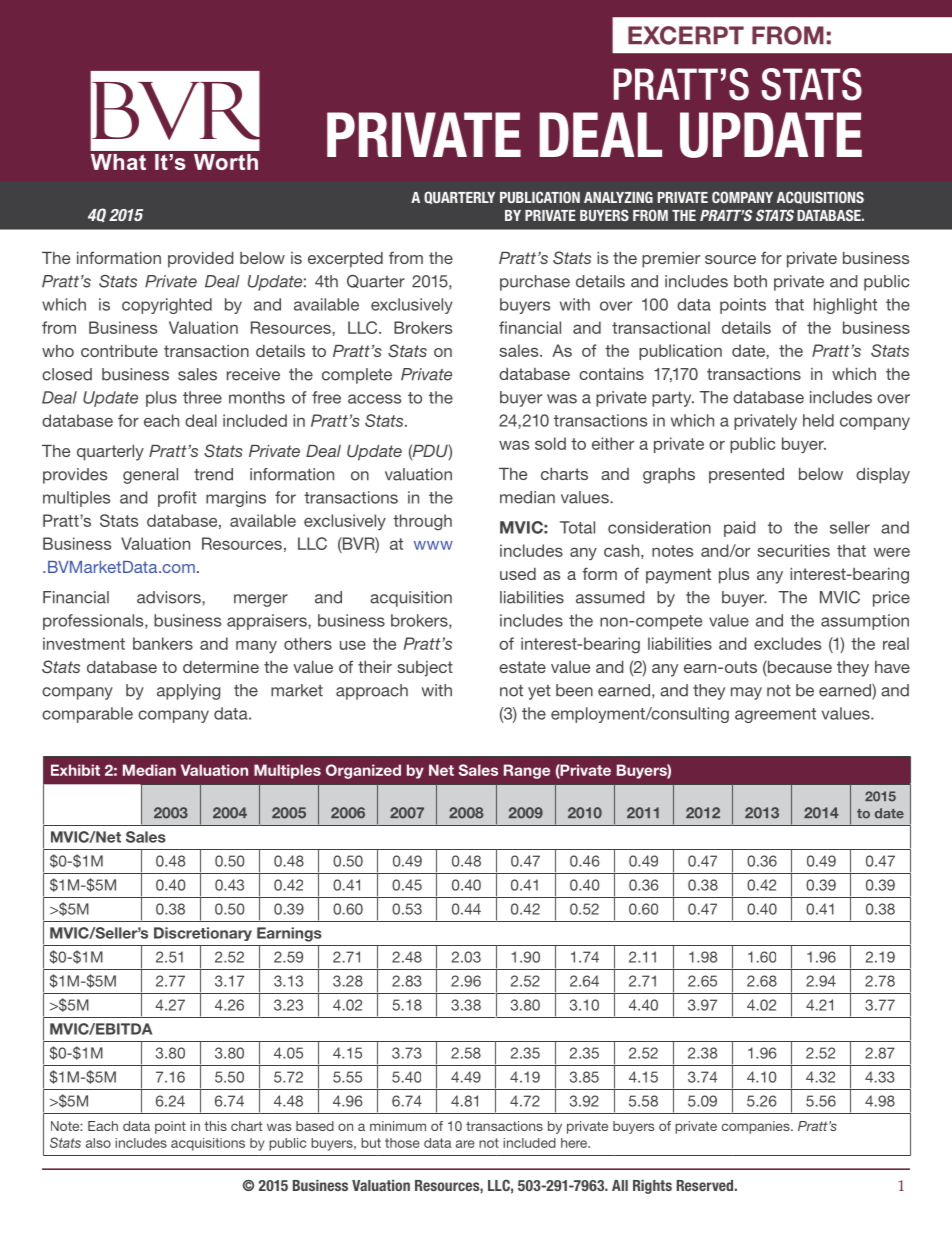 The height and width of the screenshot is (1233, 952). What do you see at coordinates (150, 476) in the screenshot?
I see `general` at bounding box center [150, 476].
